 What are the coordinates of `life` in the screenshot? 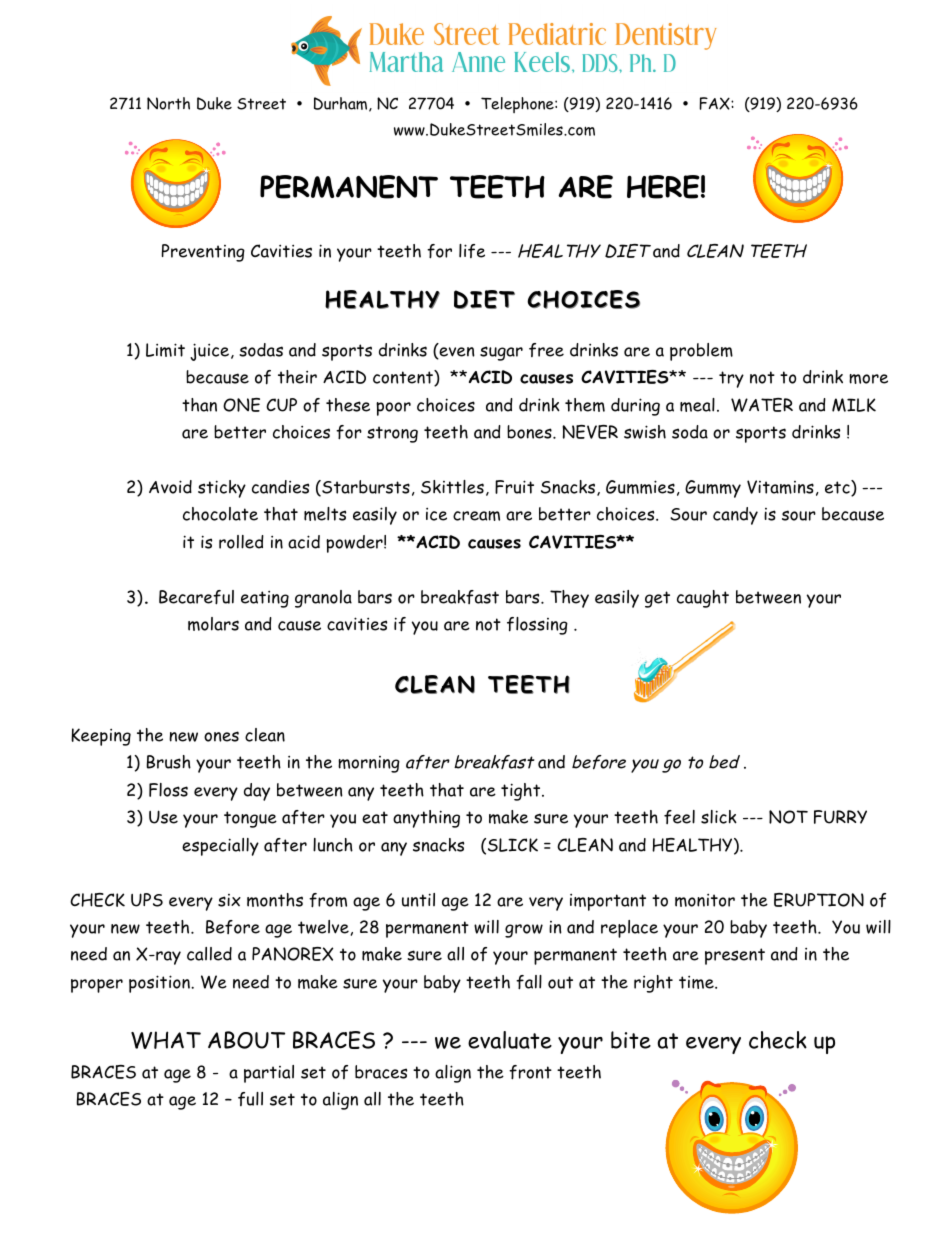 It's located at (472, 251).
